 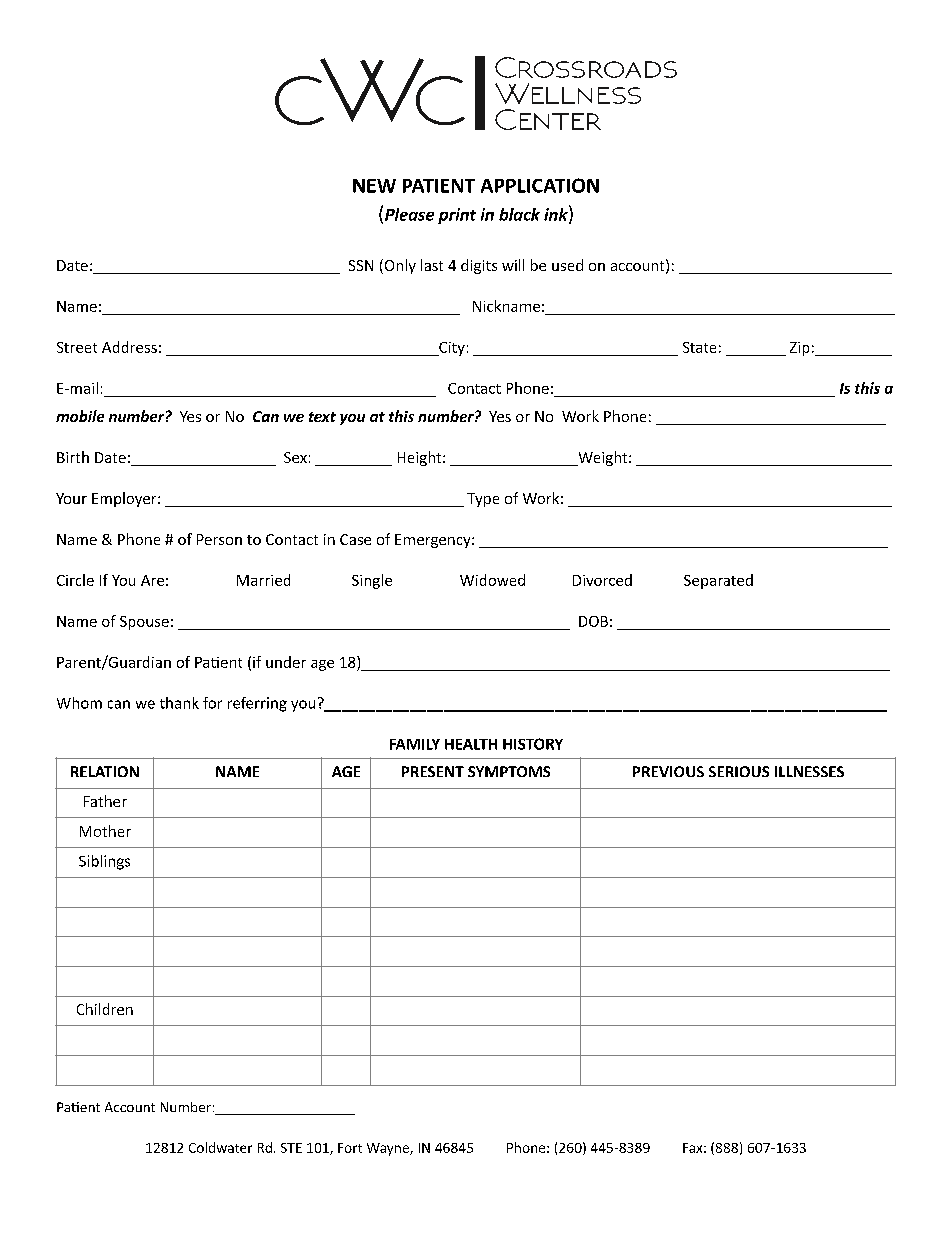 What do you see at coordinates (350, 1148) in the page?
I see `Fort` at bounding box center [350, 1148].
